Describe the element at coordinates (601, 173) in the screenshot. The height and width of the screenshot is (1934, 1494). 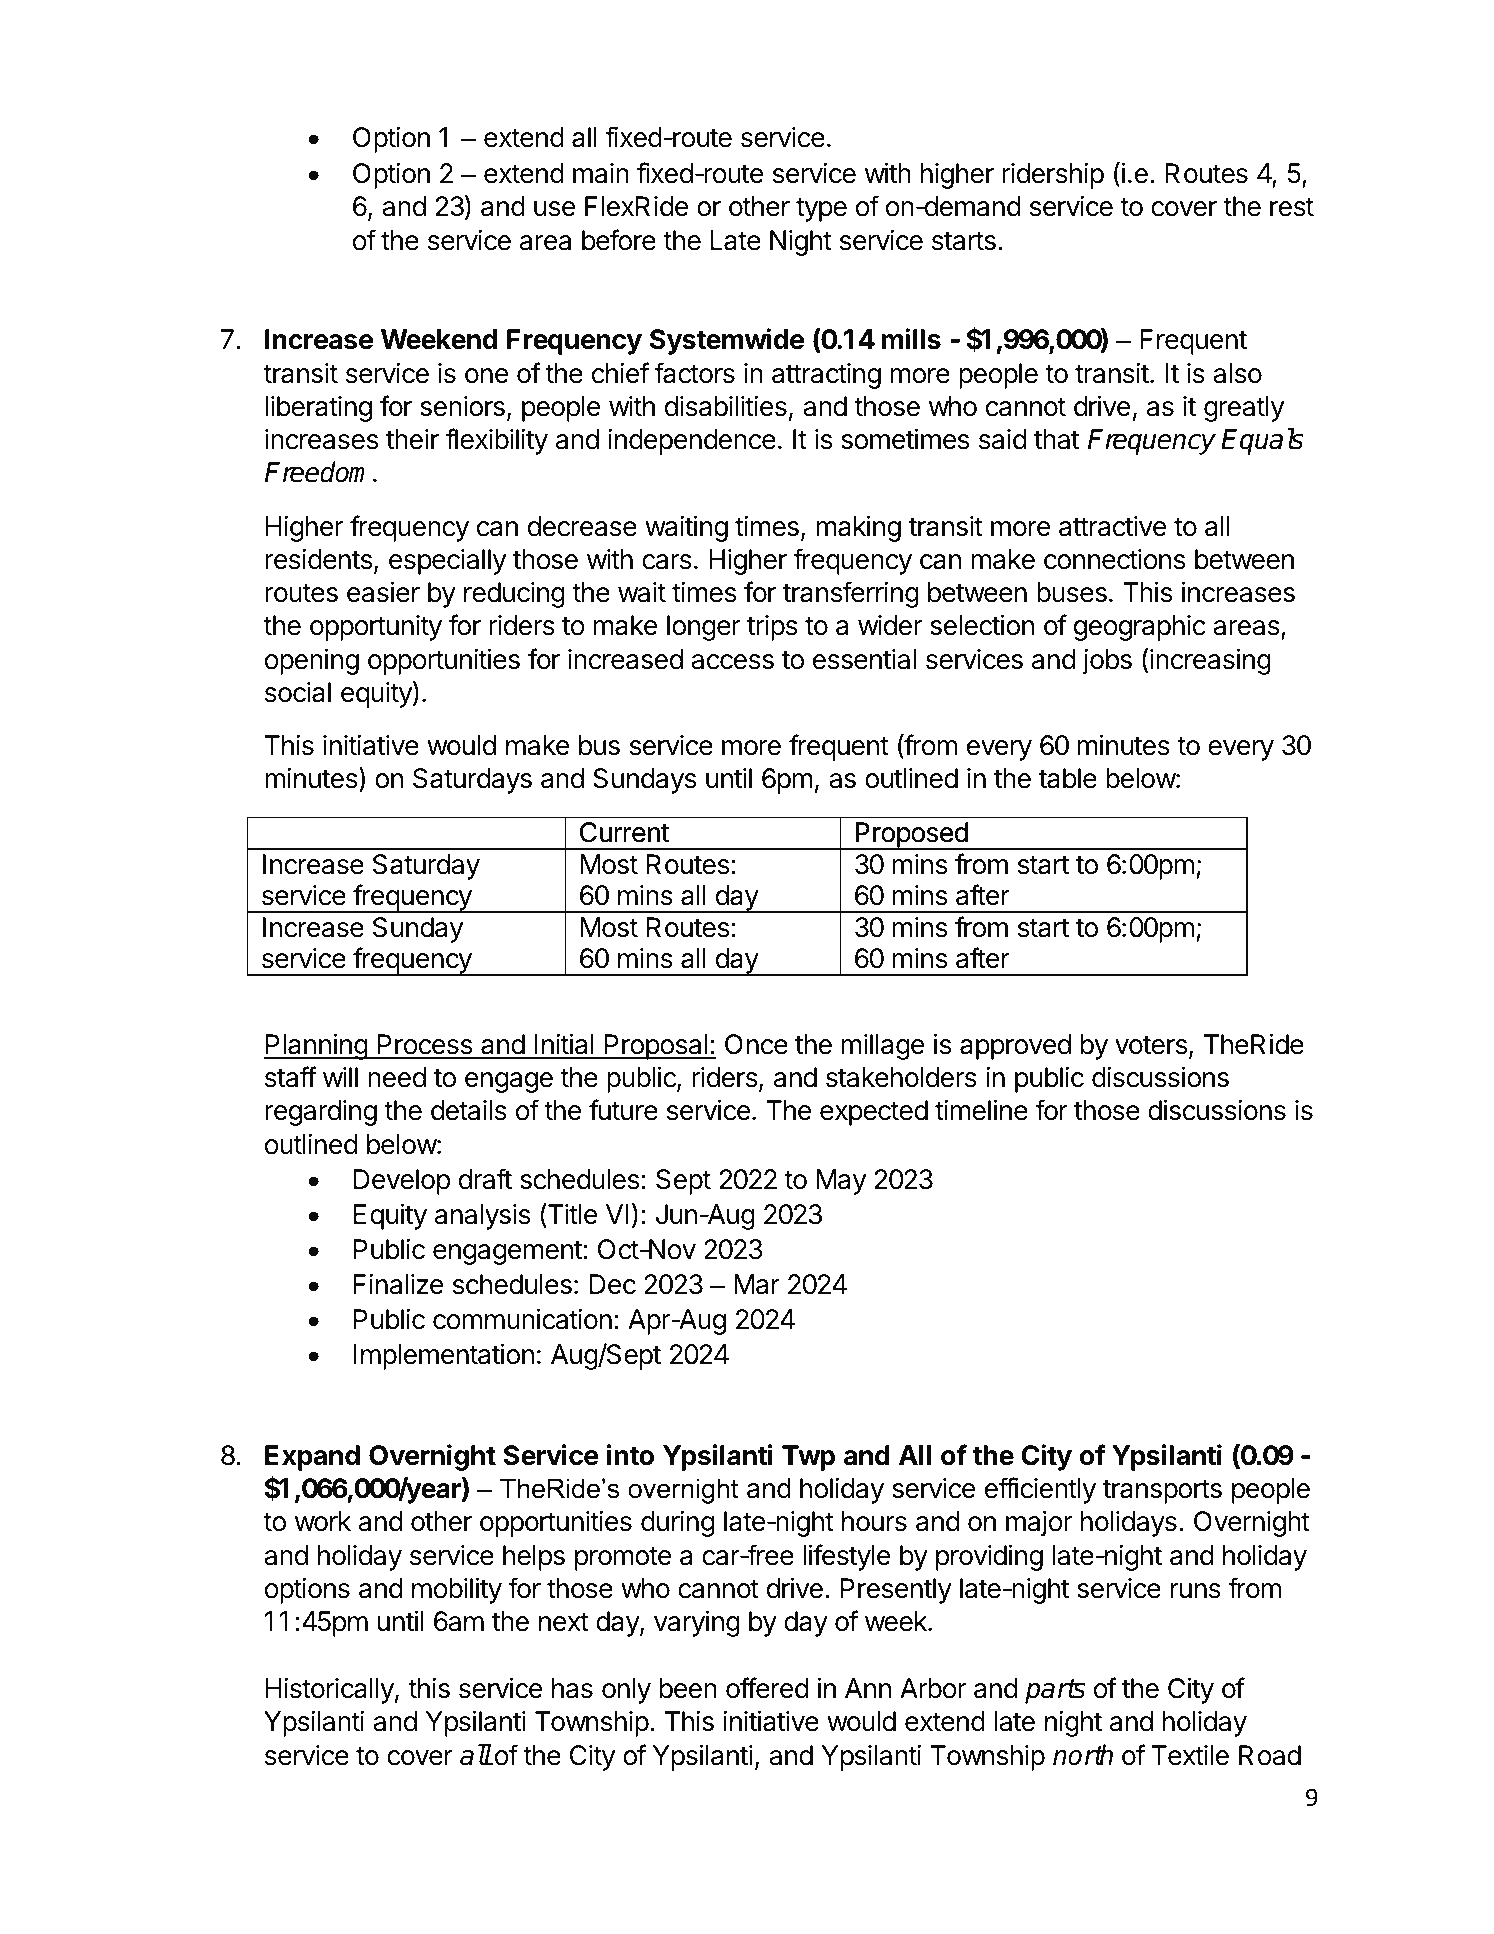
I see `main` at that location.
